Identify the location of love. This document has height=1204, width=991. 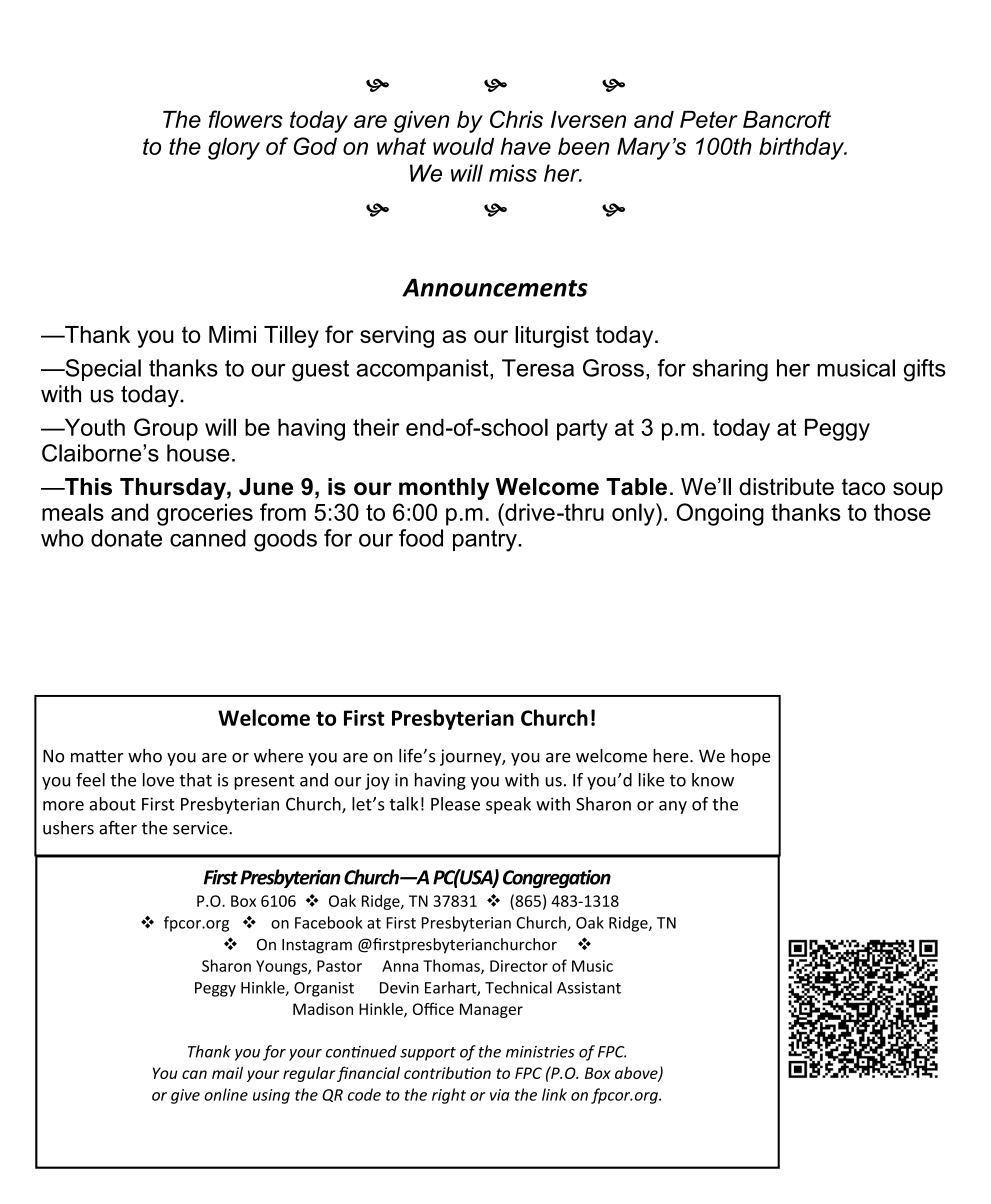
(158, 780).
